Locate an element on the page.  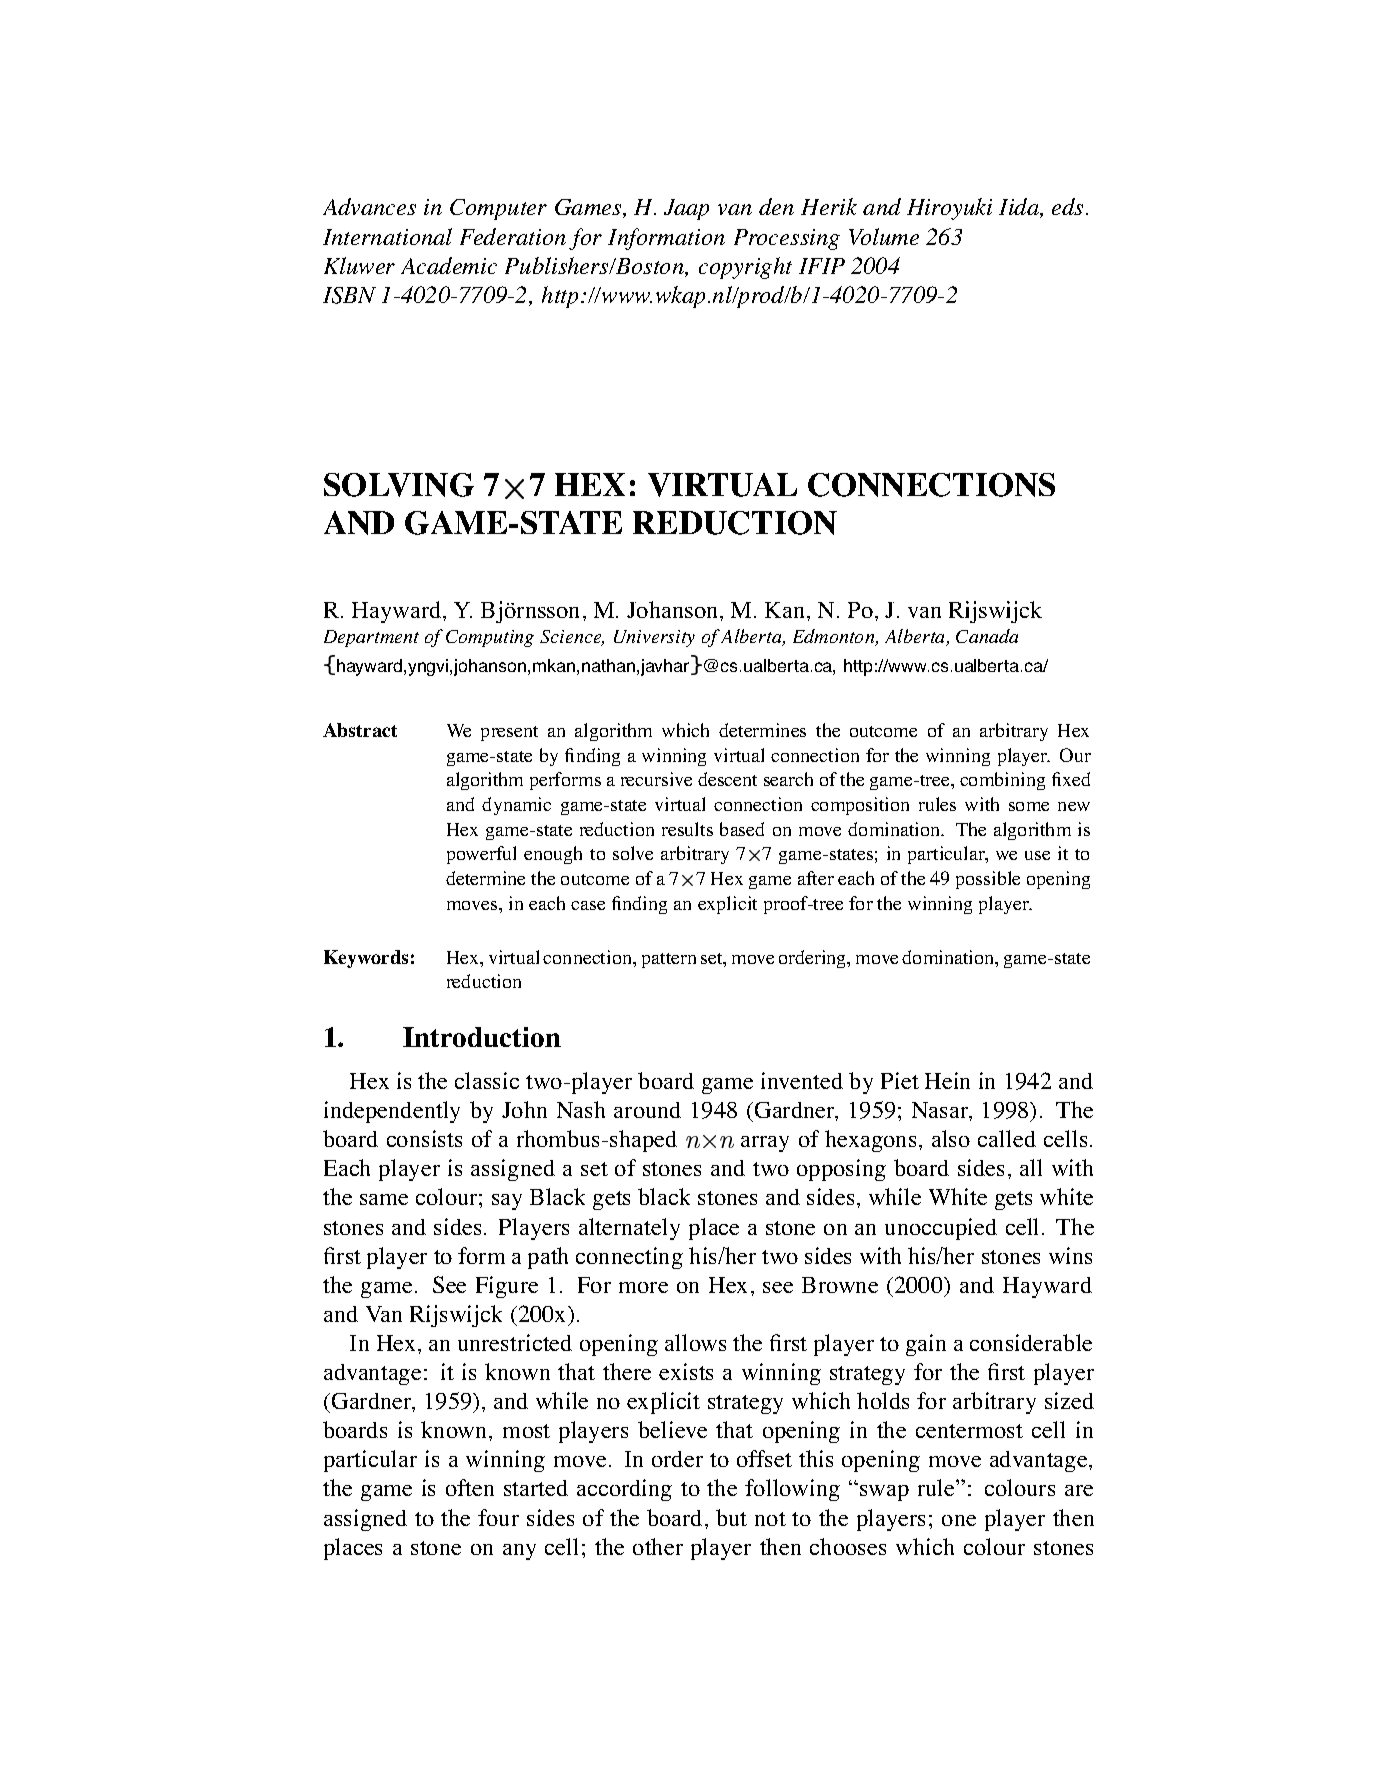
often is located at coordinates (470, 1487).
